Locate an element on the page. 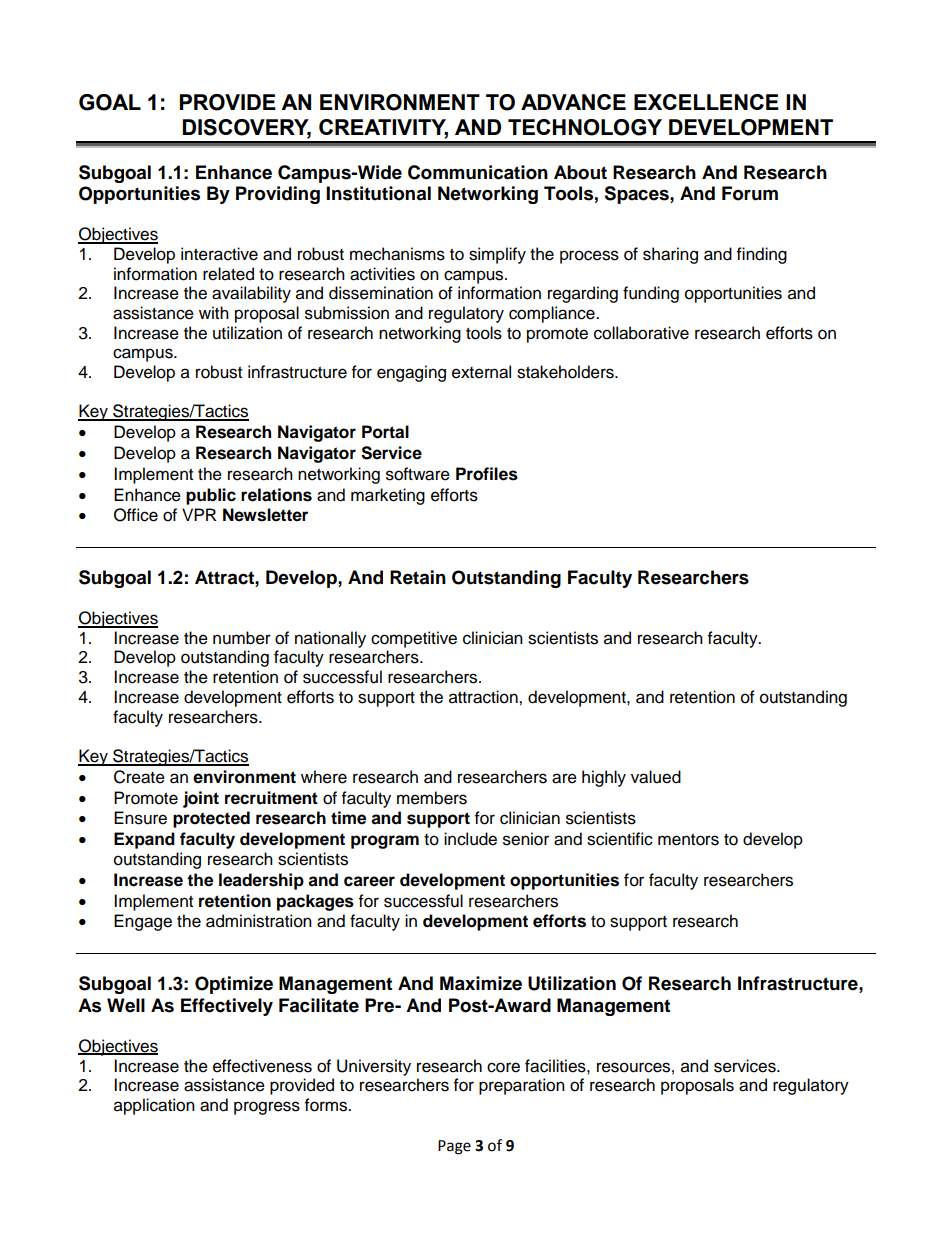 The image size is (952, 1233). Providing is located at coordinates (278, 195).
